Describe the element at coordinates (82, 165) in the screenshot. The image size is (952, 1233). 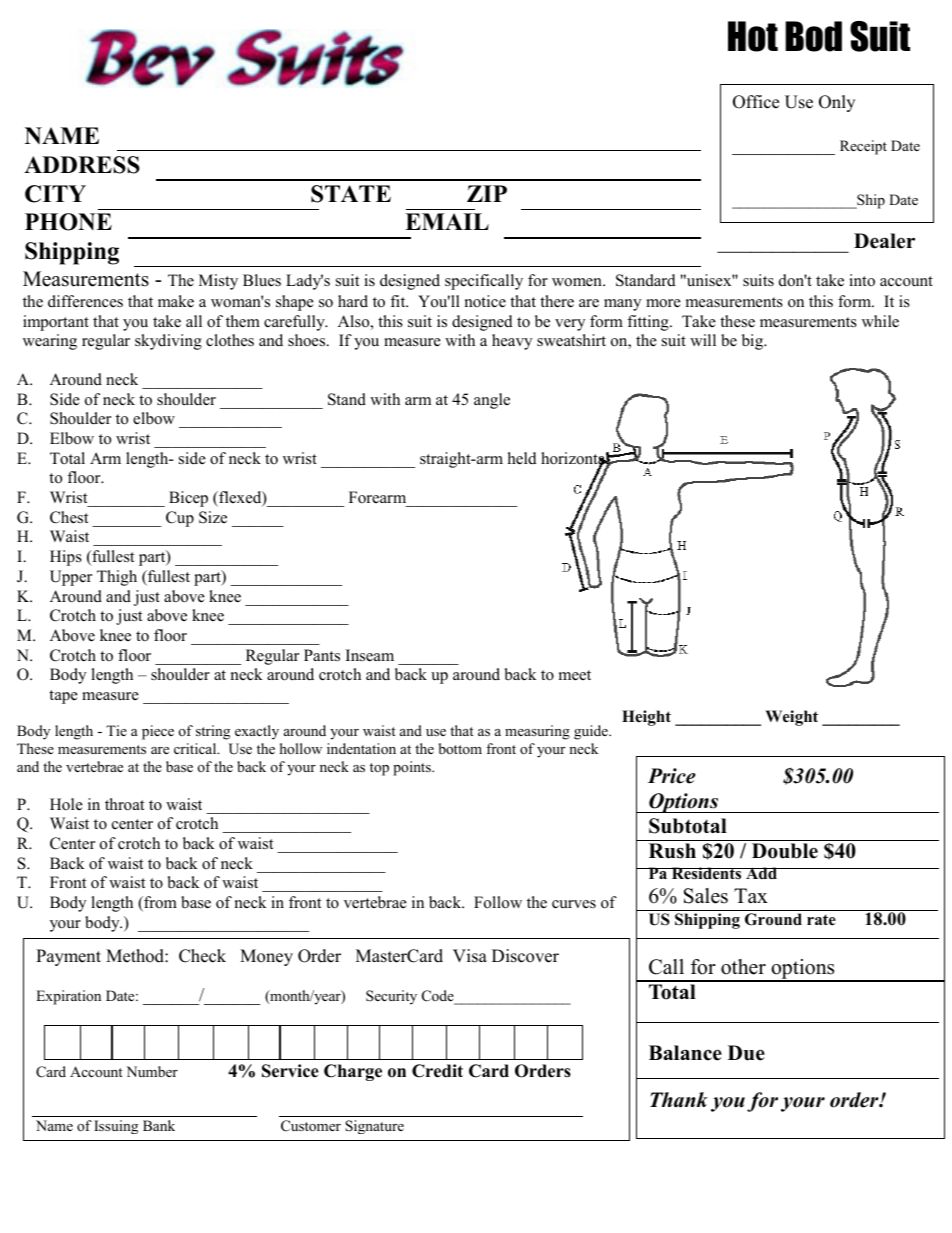
I see `ADDRESS` at that location.
